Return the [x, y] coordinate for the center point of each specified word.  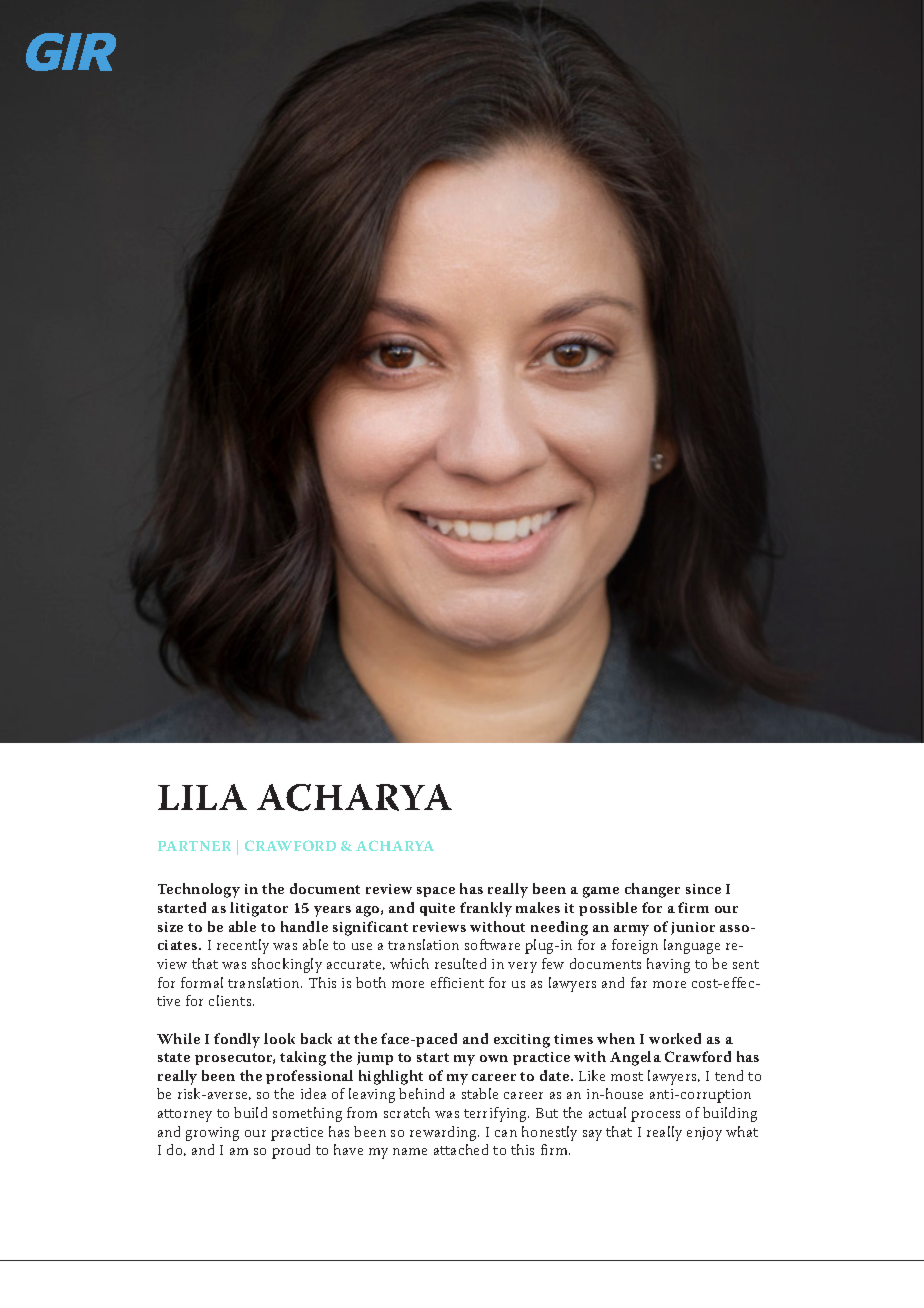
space [436, 892]
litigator [259, 909]
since [703, 889]
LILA [202, 797]
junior [693, 928]
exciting [522, 1041]
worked [675, 1038]
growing [212, 1134]
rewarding [444, 1133]
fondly [237, 1040]
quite [437, 909]
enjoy [704, 1134]
